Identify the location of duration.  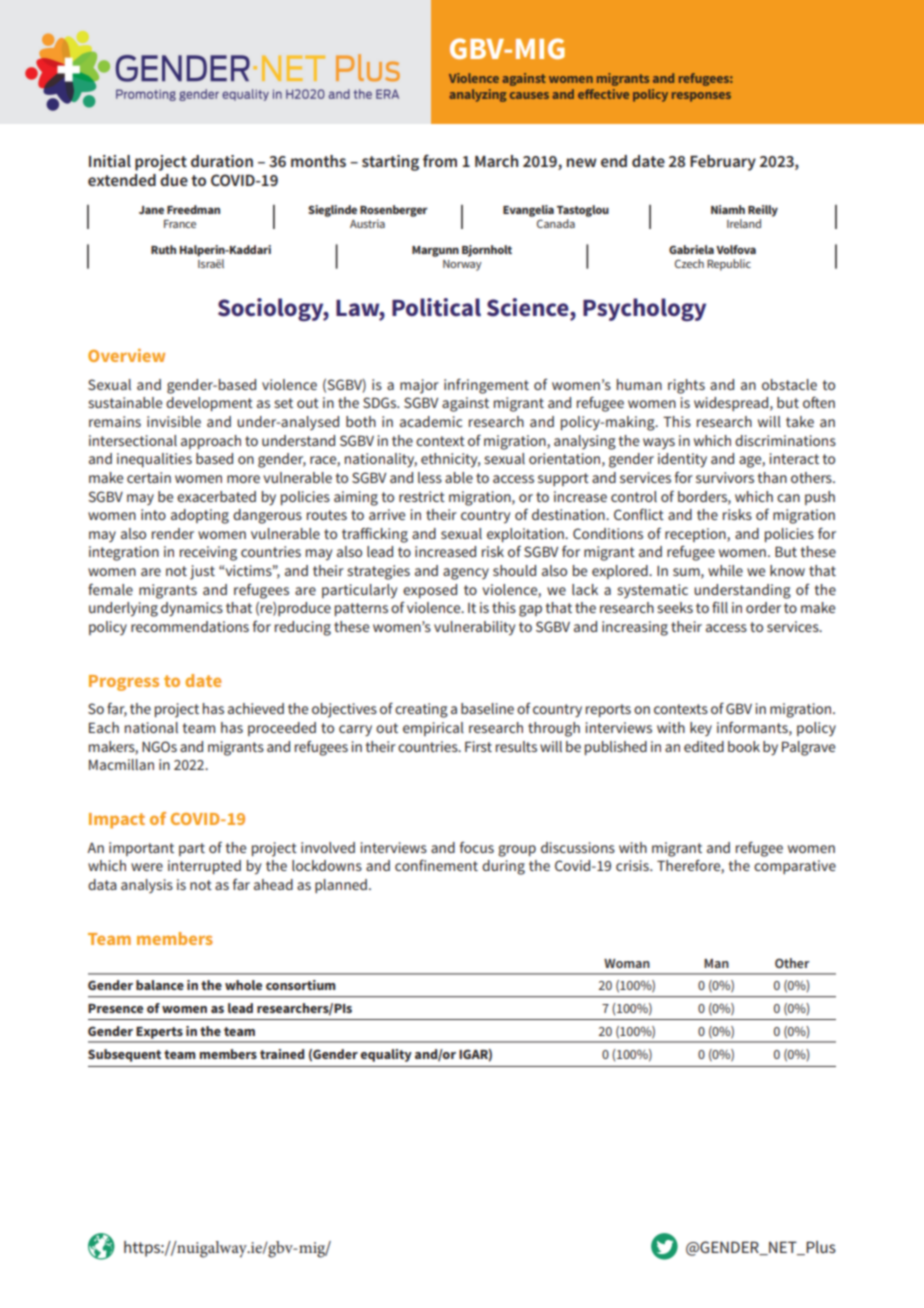
(222, 161).
